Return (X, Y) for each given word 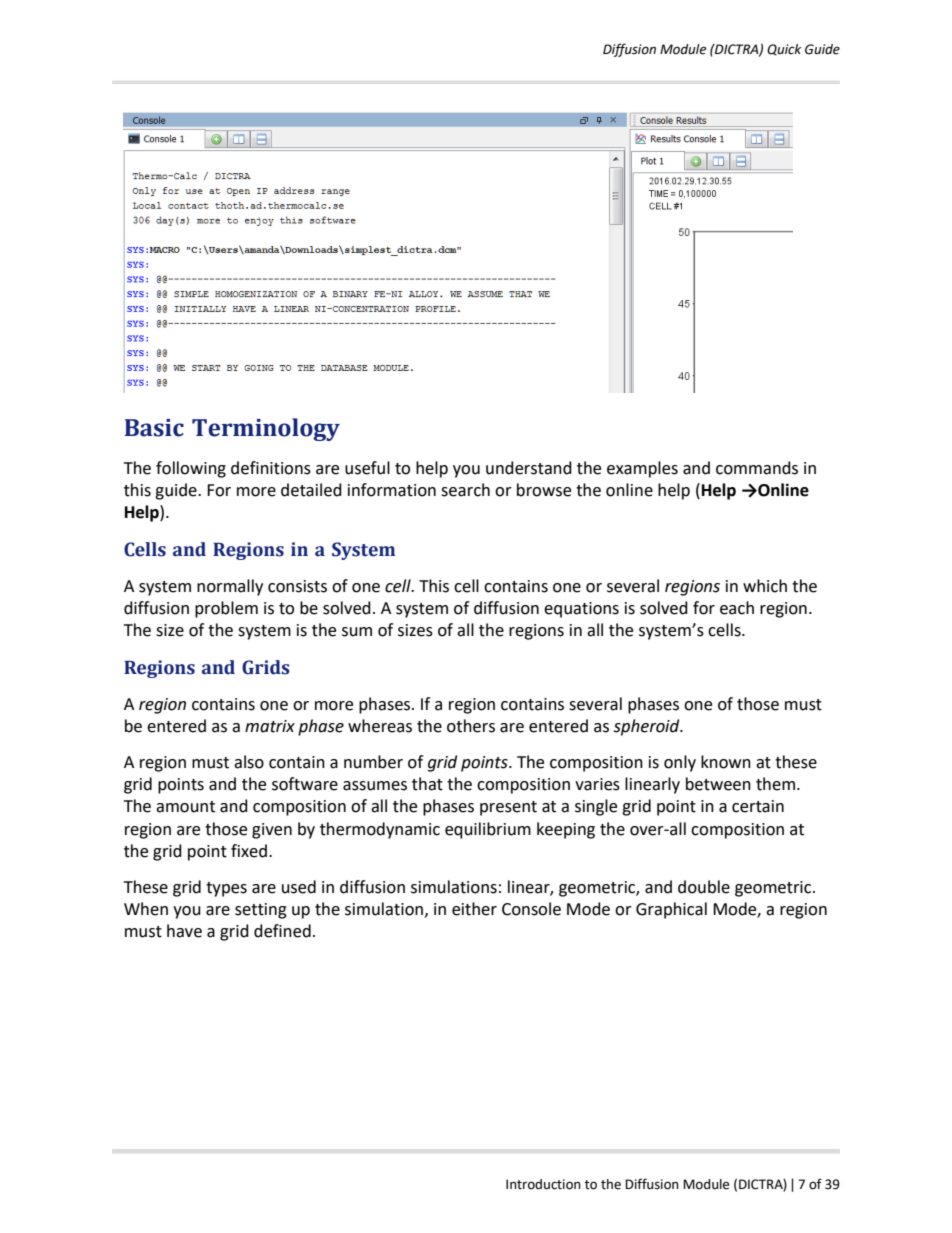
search (465, 490)
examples (642, 469)
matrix (270, 726)
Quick (784, 50)
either (474, 909)
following (191, 469)
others (471, 726)
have (184, 931)
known (726, 762)
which (765, 586)
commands (757, 468)
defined (282, 931)
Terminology (266, 429)
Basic (154, 428)
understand (529, 468)
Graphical (671, 910)
